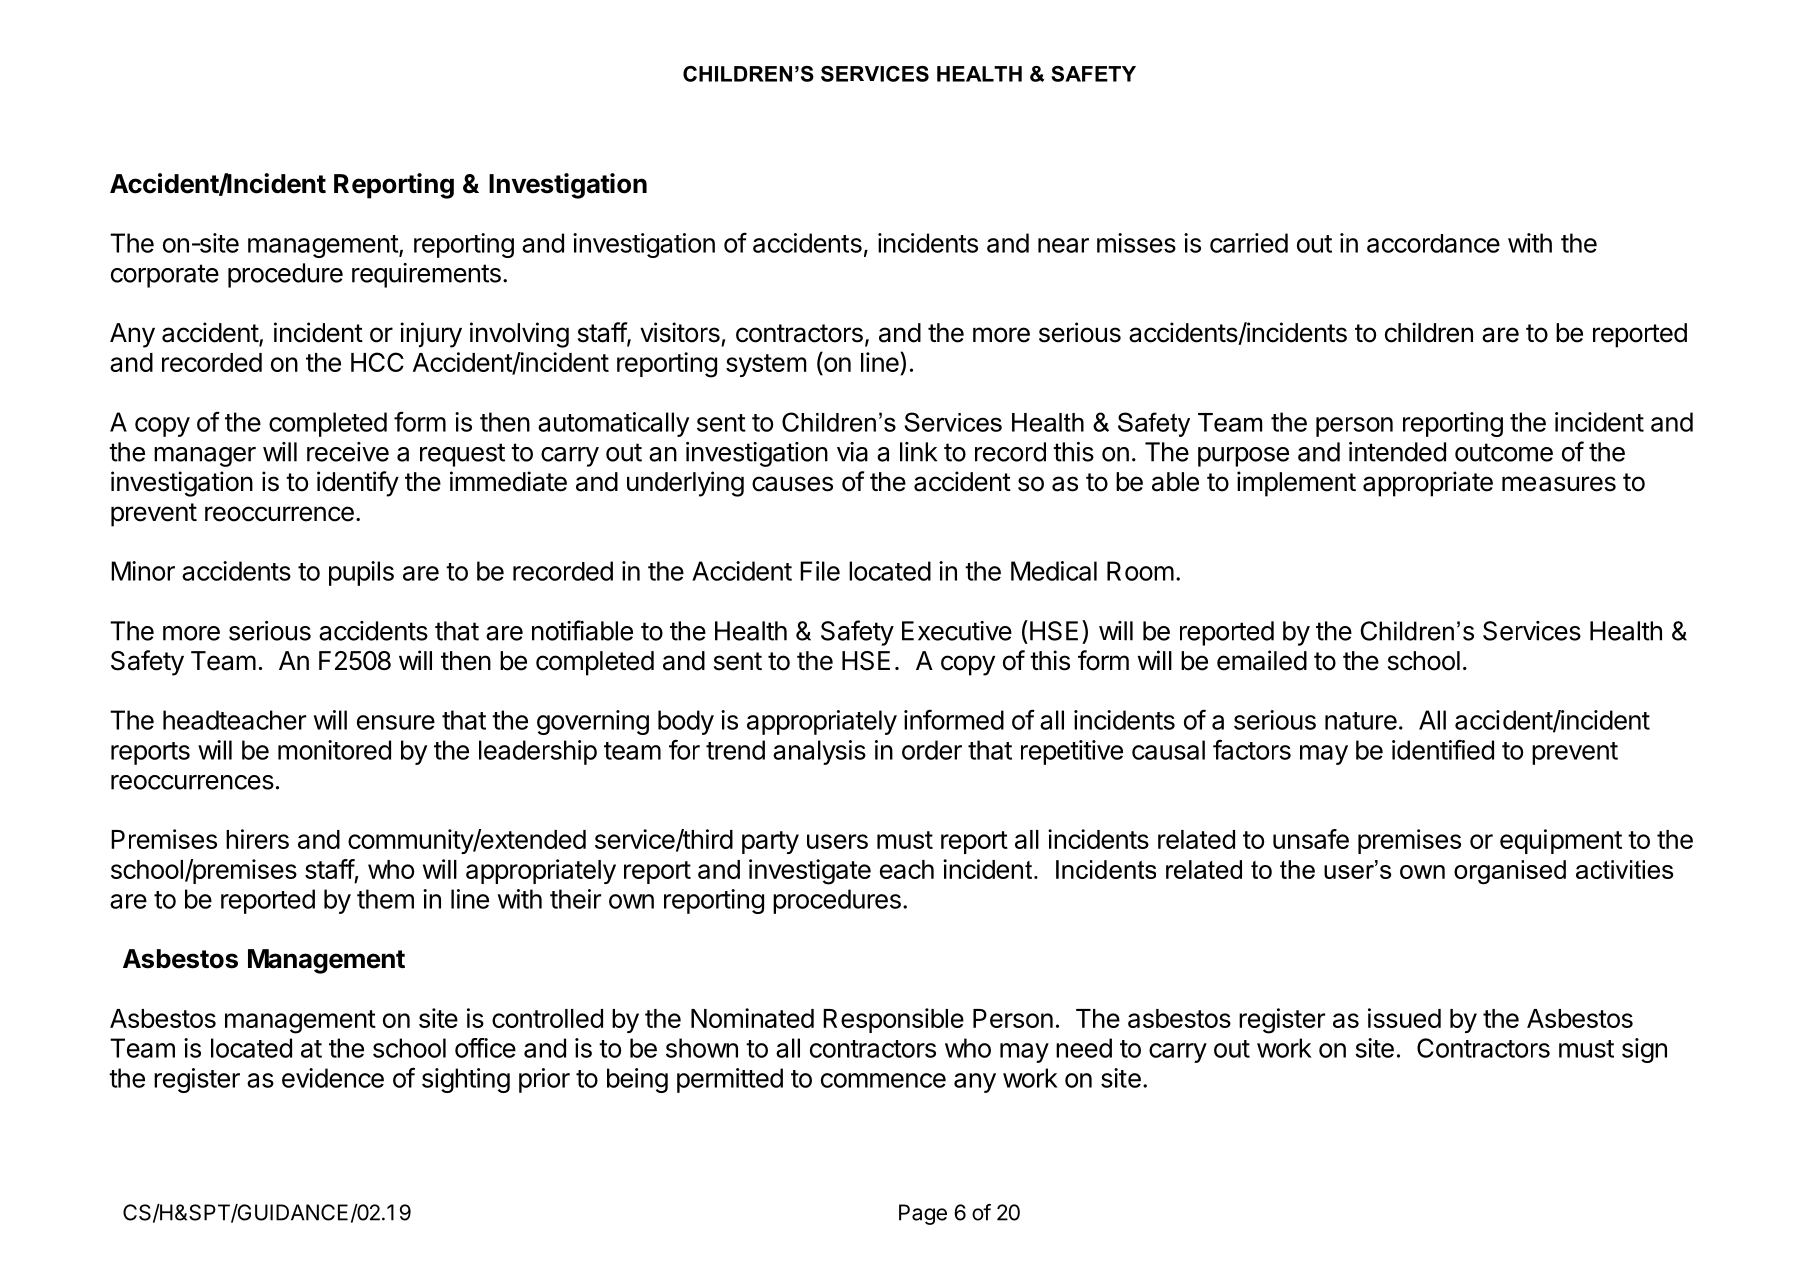 The width and height of the document is (1819, 1286). Describe the element at coordinates (1433, 243) in the document. I see `accordance` at that location.
